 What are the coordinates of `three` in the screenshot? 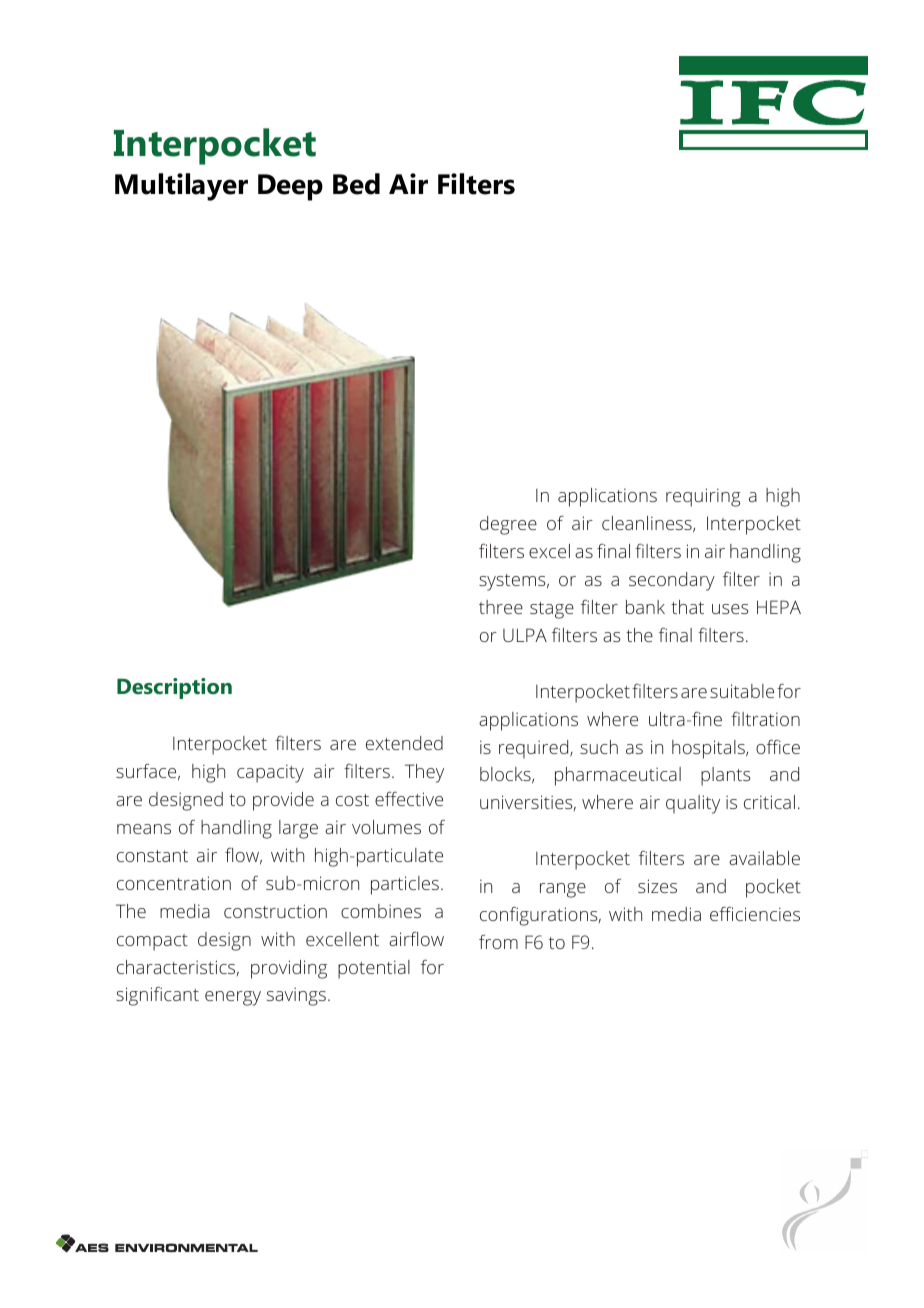 It's located at (501, 607).
